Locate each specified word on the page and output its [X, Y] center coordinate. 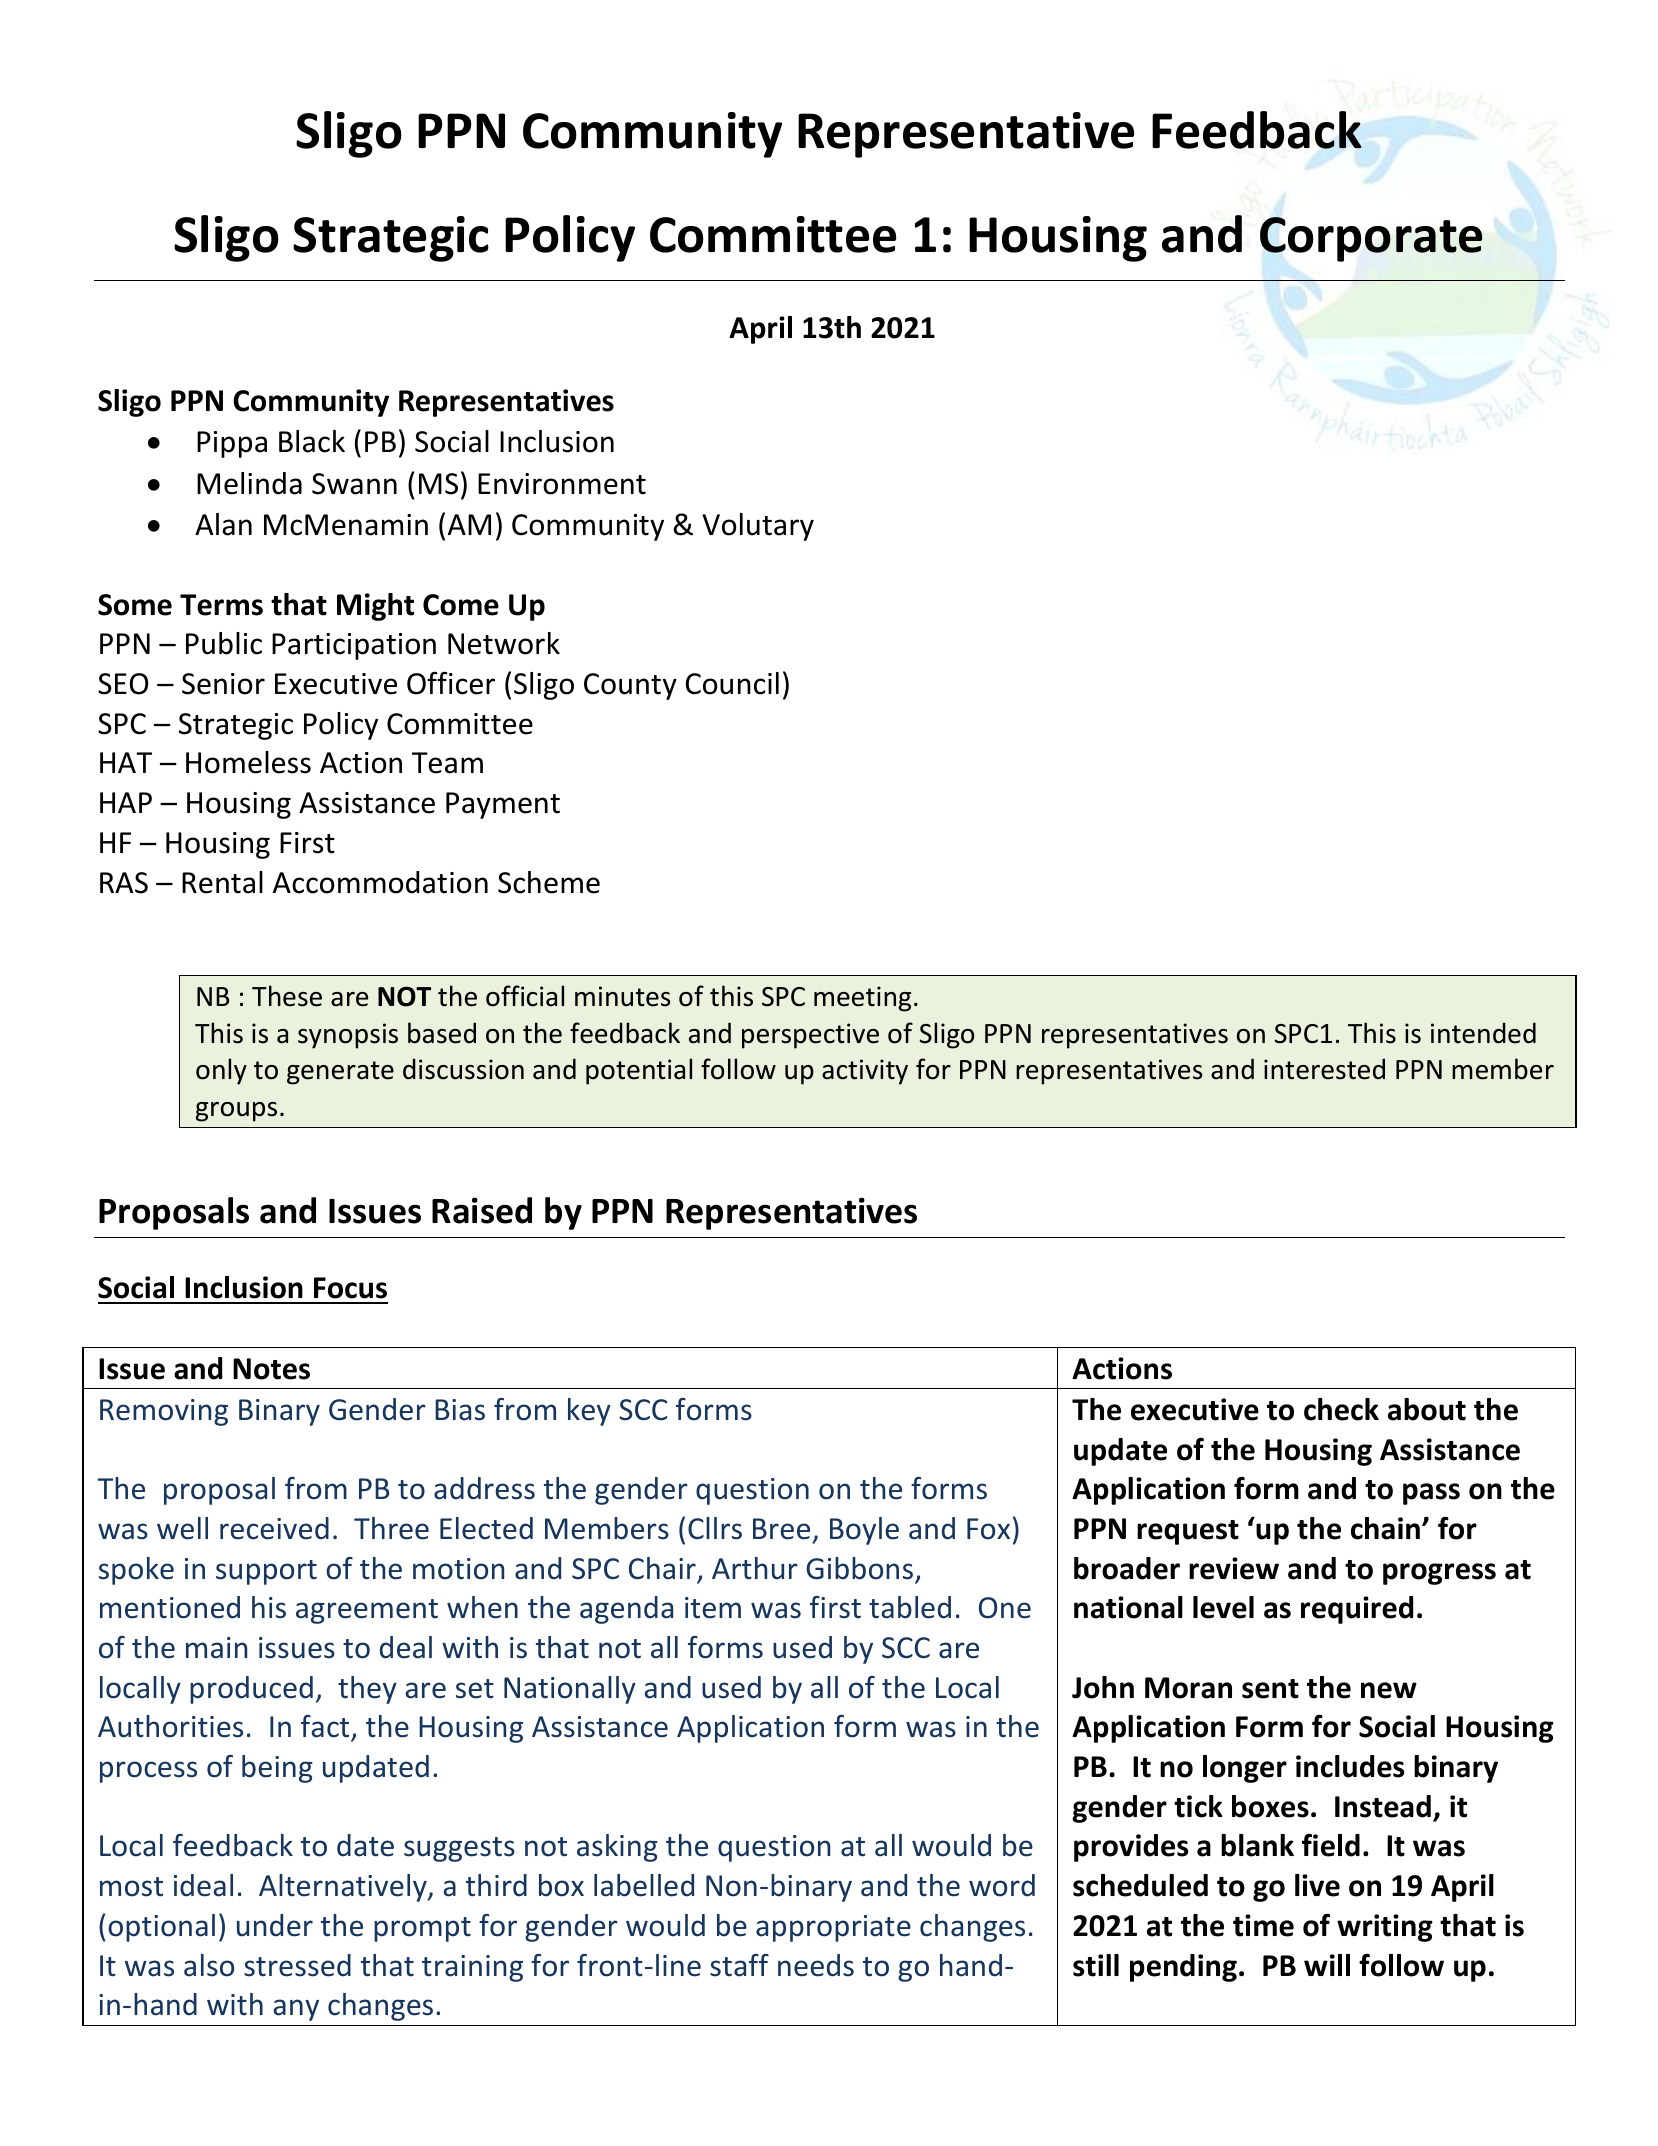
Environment [562, 484]
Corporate [1371, 239]
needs [816, 1965]
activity [865, 1072]
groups [236, 1112]
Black [312, 441]
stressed [297, 1965]
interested [1324, 1069]
